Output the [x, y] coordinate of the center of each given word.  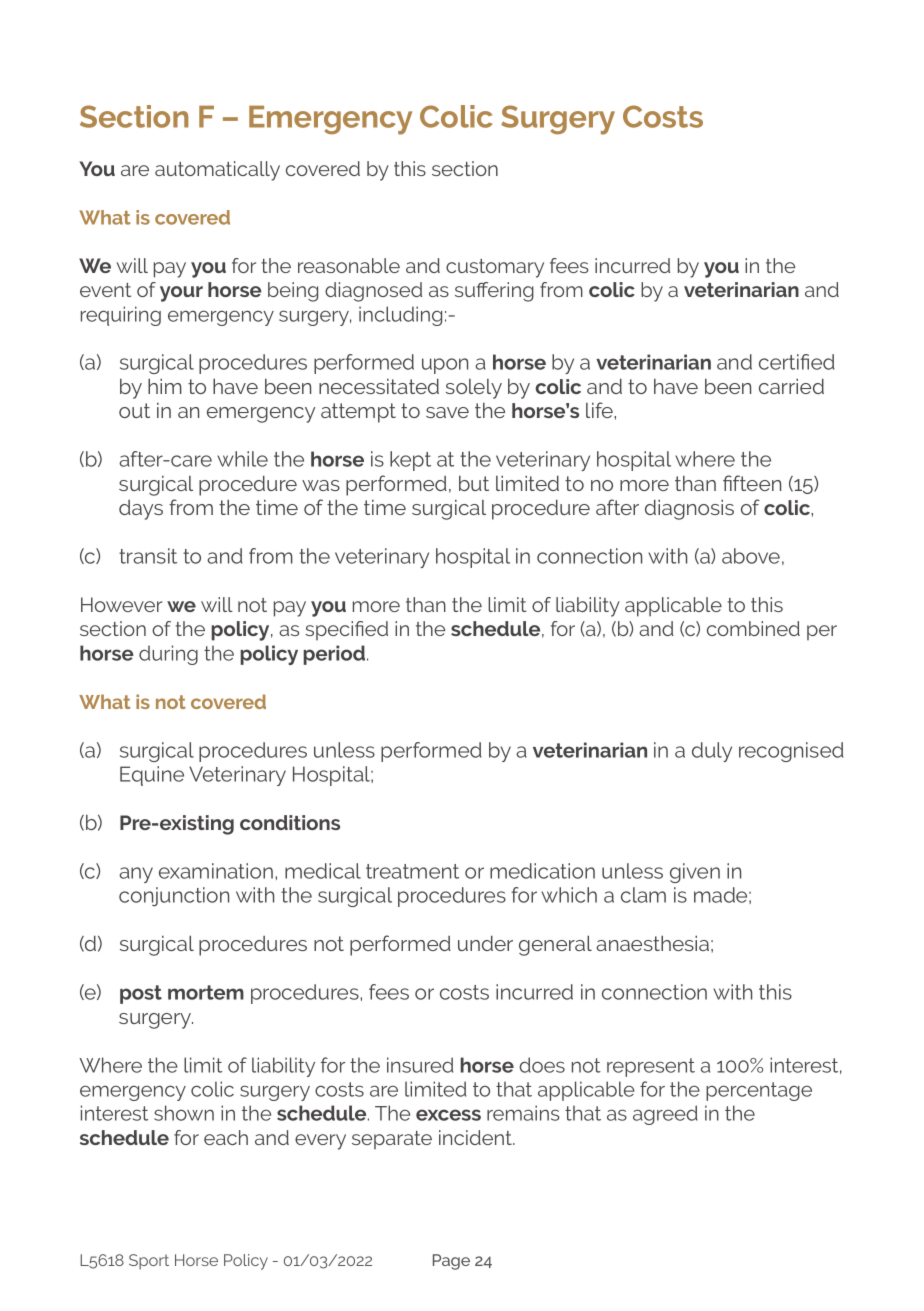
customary [495, 268]
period [334, 655]
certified [797, 362]
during [168, 655]
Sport [149, 1262]
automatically [217, 171]
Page [451, 1262]
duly [712, 752]
